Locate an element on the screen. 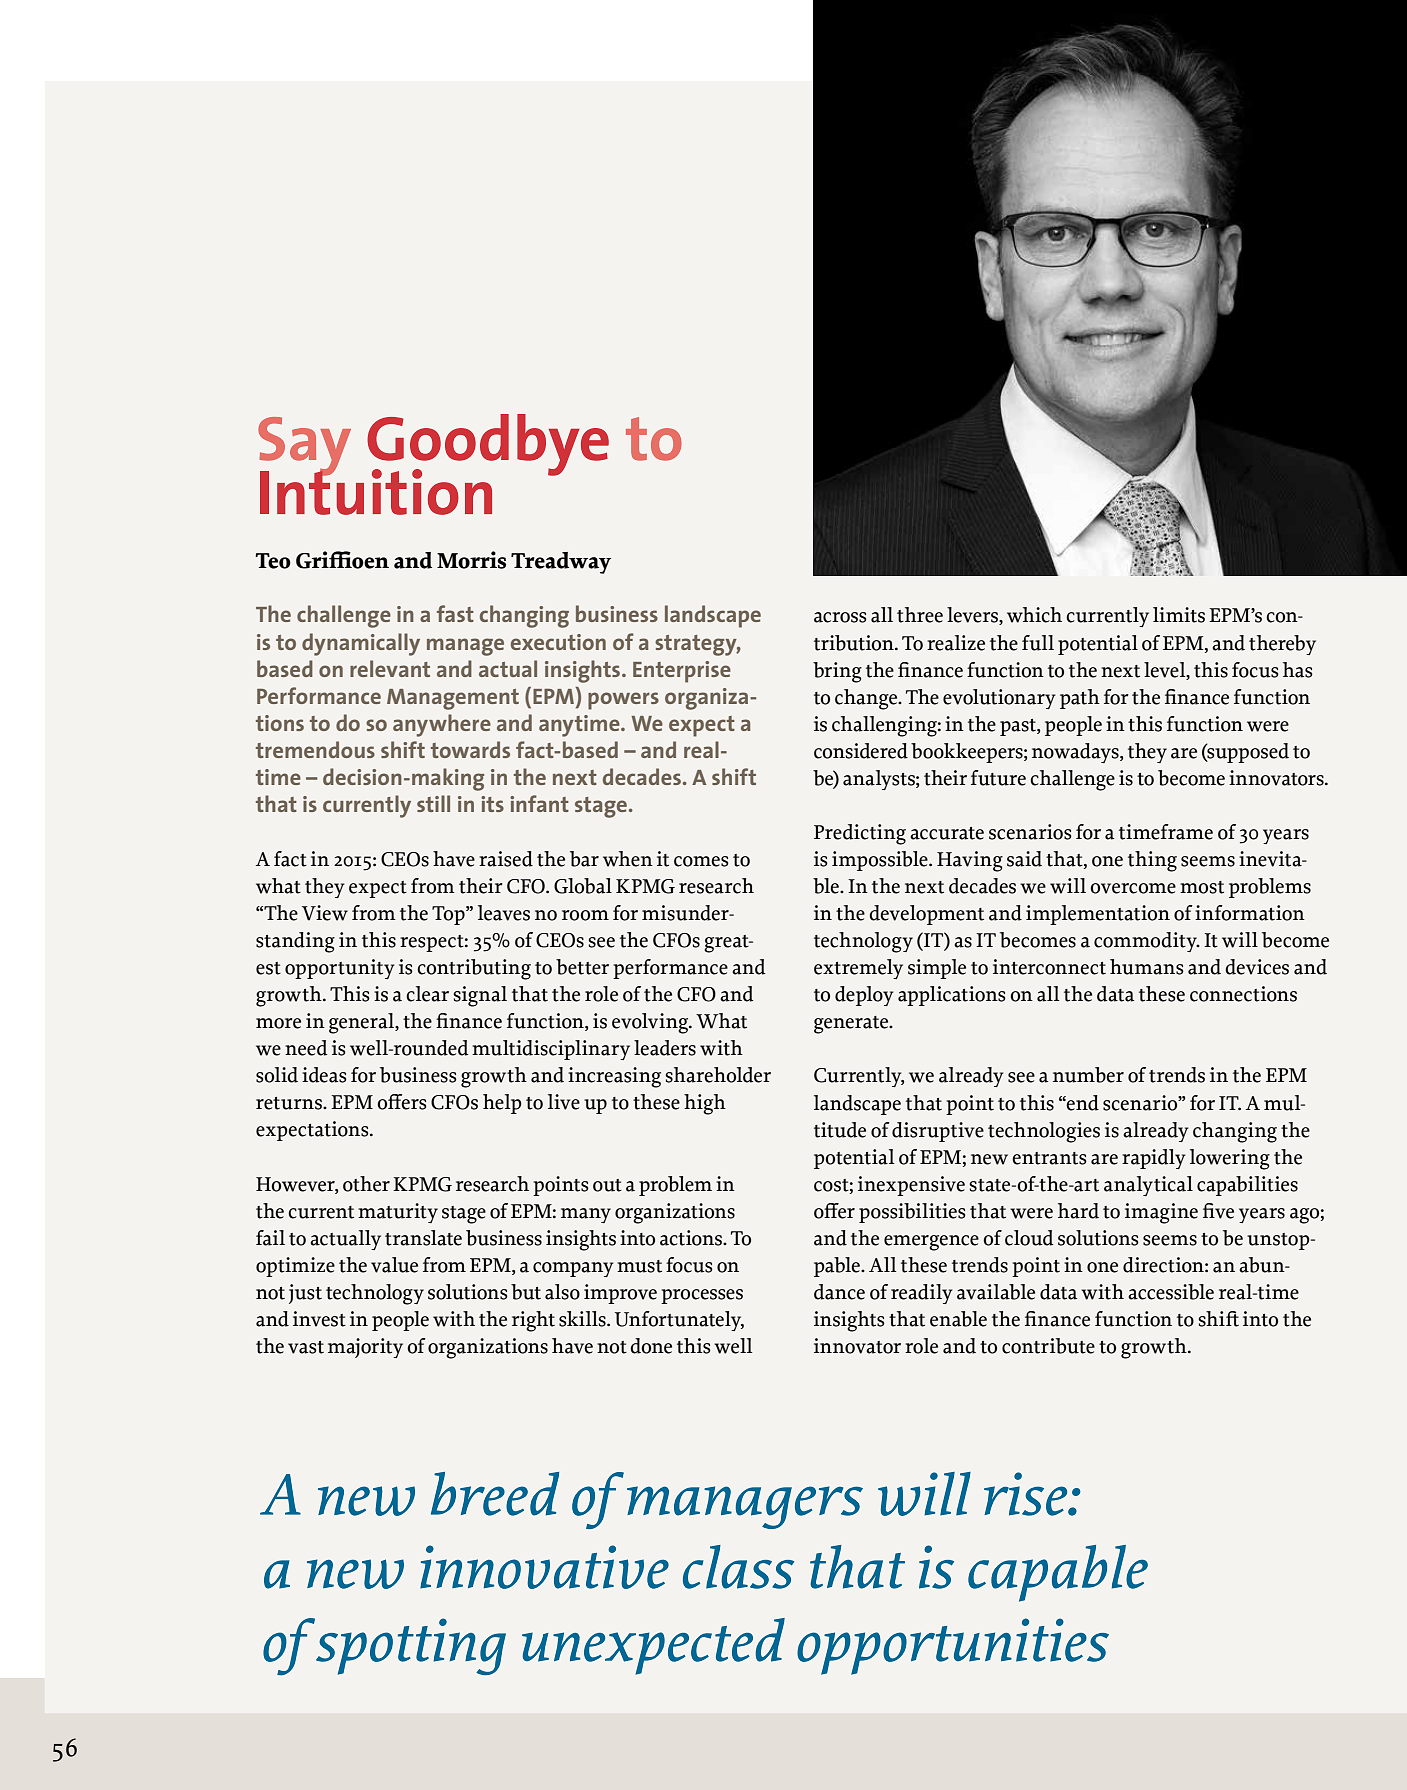 This screenshot has height=1790, width=1407. limits is located at coordinates (1179, 615).
